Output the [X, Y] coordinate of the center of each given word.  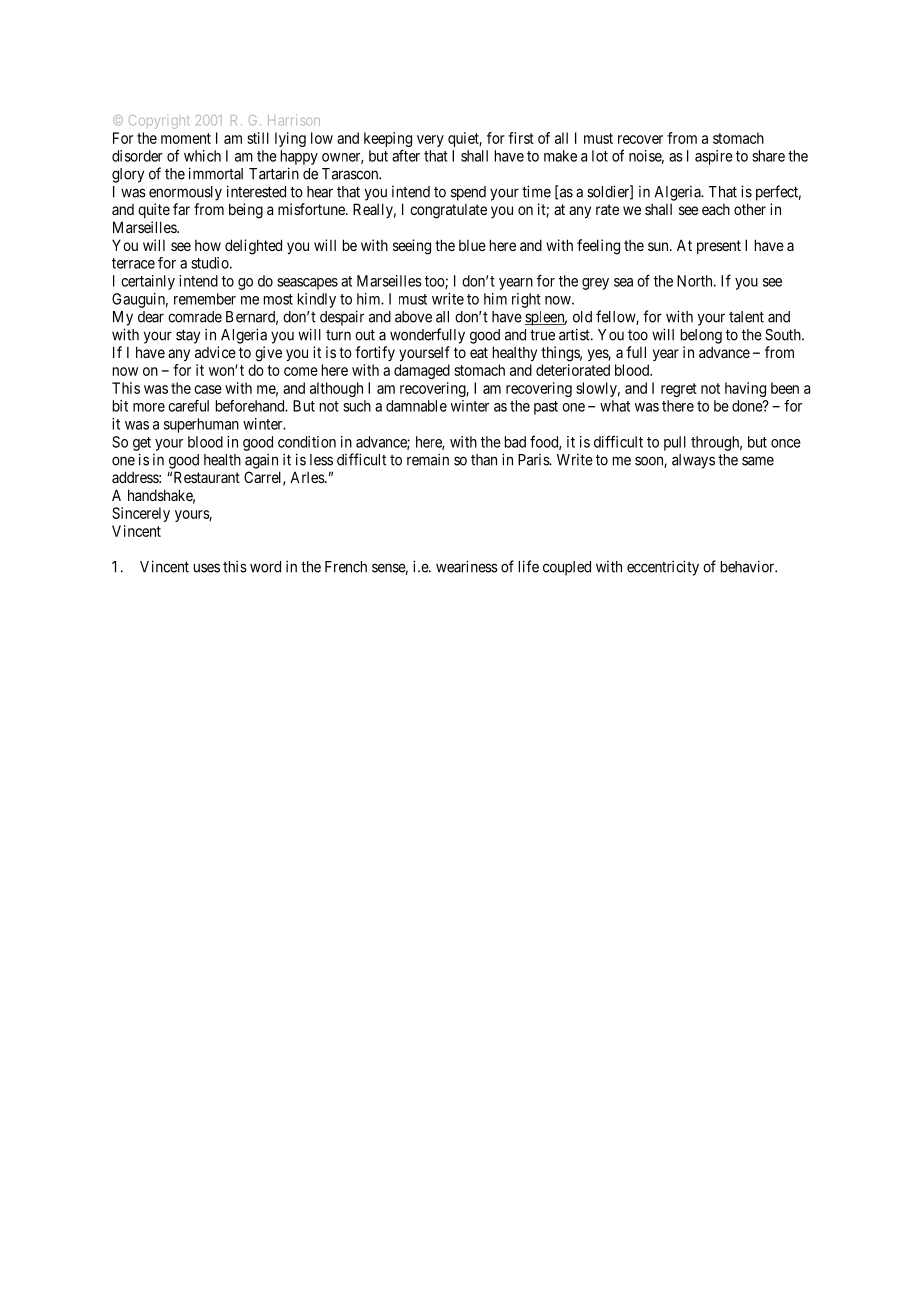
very [430, 141]
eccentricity [663, 568]
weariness [467, 566]
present [719, 247]
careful [188, 406]
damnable [416, 406]
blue [472, 245]
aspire [714, 157]
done [748, 406]
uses [207, 568]
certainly [148, 282]
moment [186, 138]
